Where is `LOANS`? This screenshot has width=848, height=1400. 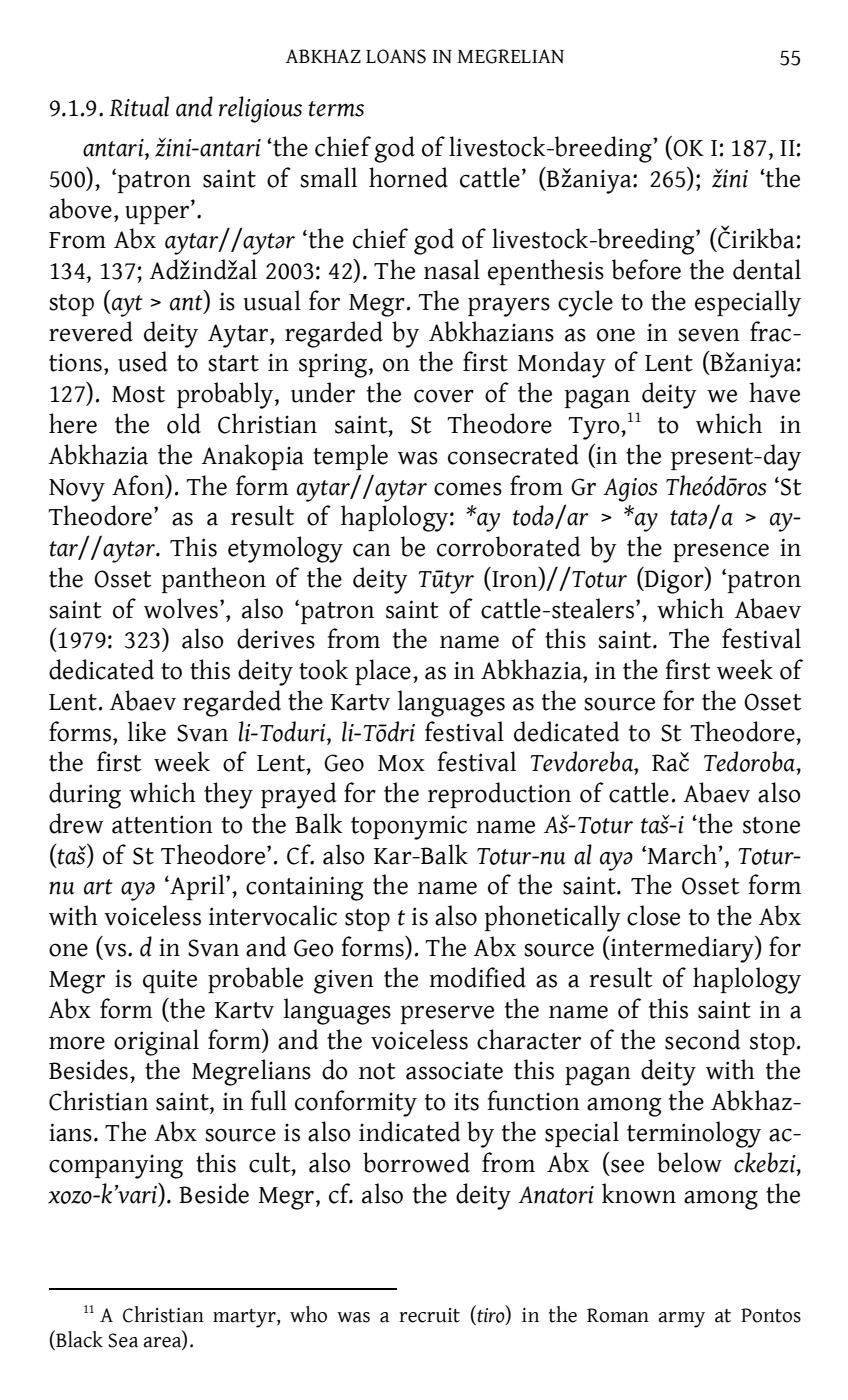 LOANS is located at coordinates (396, 56).
